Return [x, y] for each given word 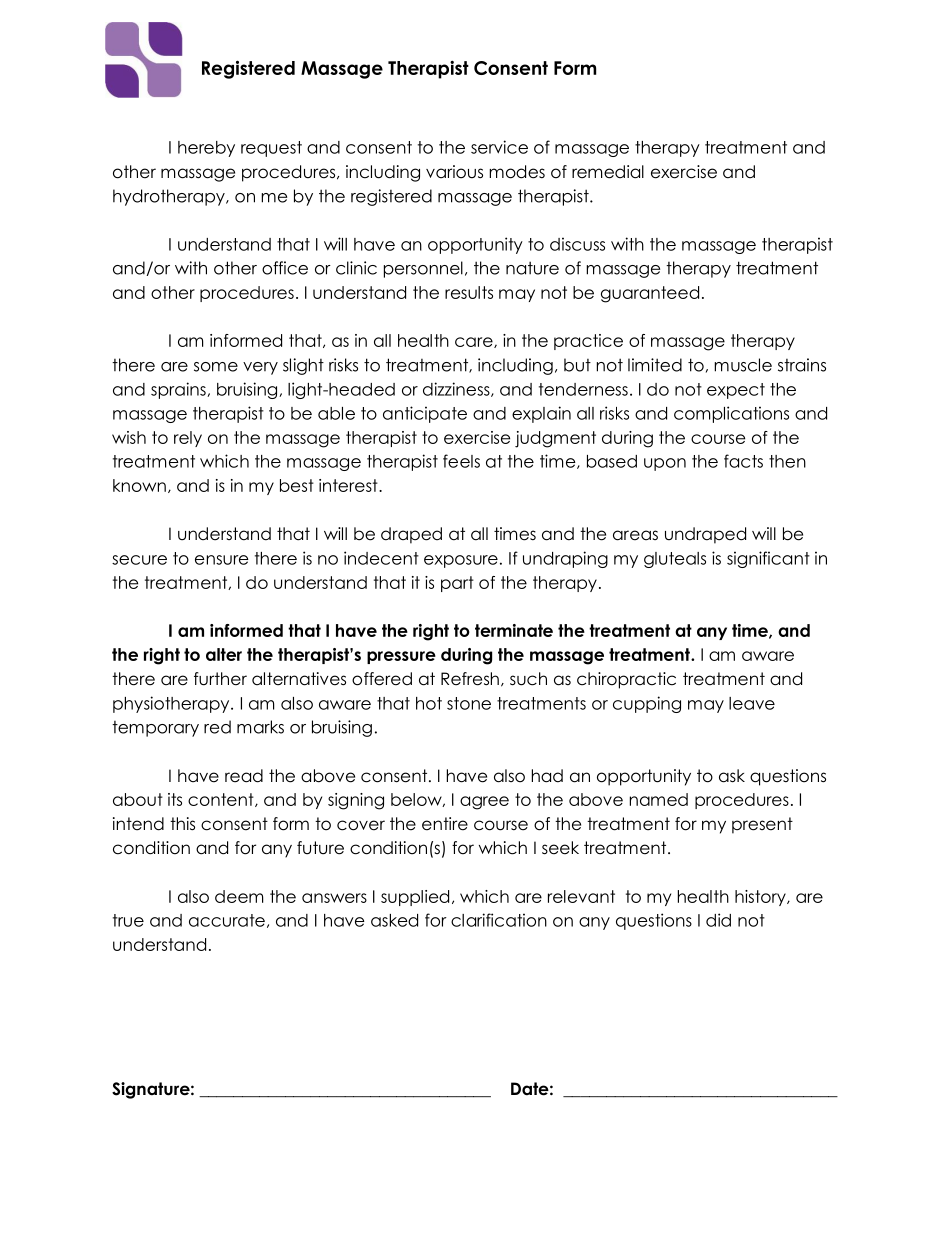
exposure [461, 561]
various [454, 172]
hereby [206, 149]
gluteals [675, 560]
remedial [608, 172]
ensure [222, 560]
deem [239, 896]
